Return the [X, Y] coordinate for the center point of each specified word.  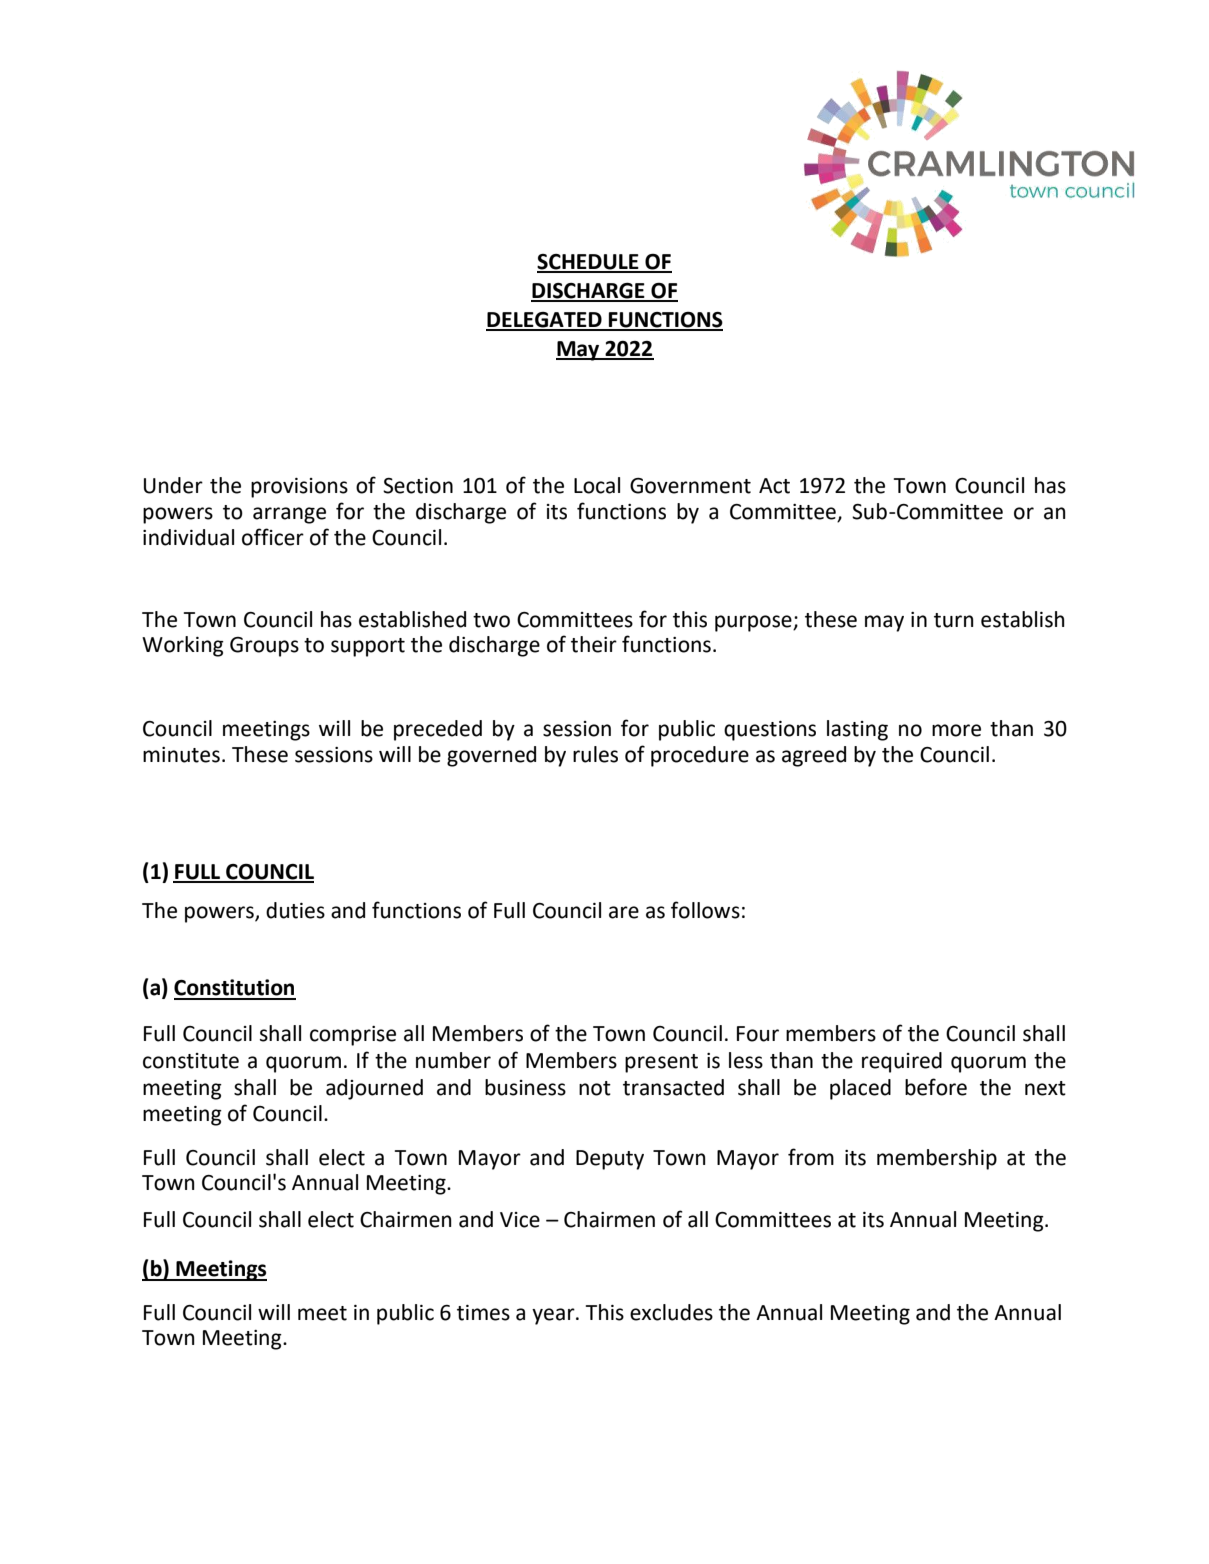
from [811, 1157]
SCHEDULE [589, 263]
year [554, 1316]
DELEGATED [545, 321]
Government [690, 486]
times [483, 1313]
